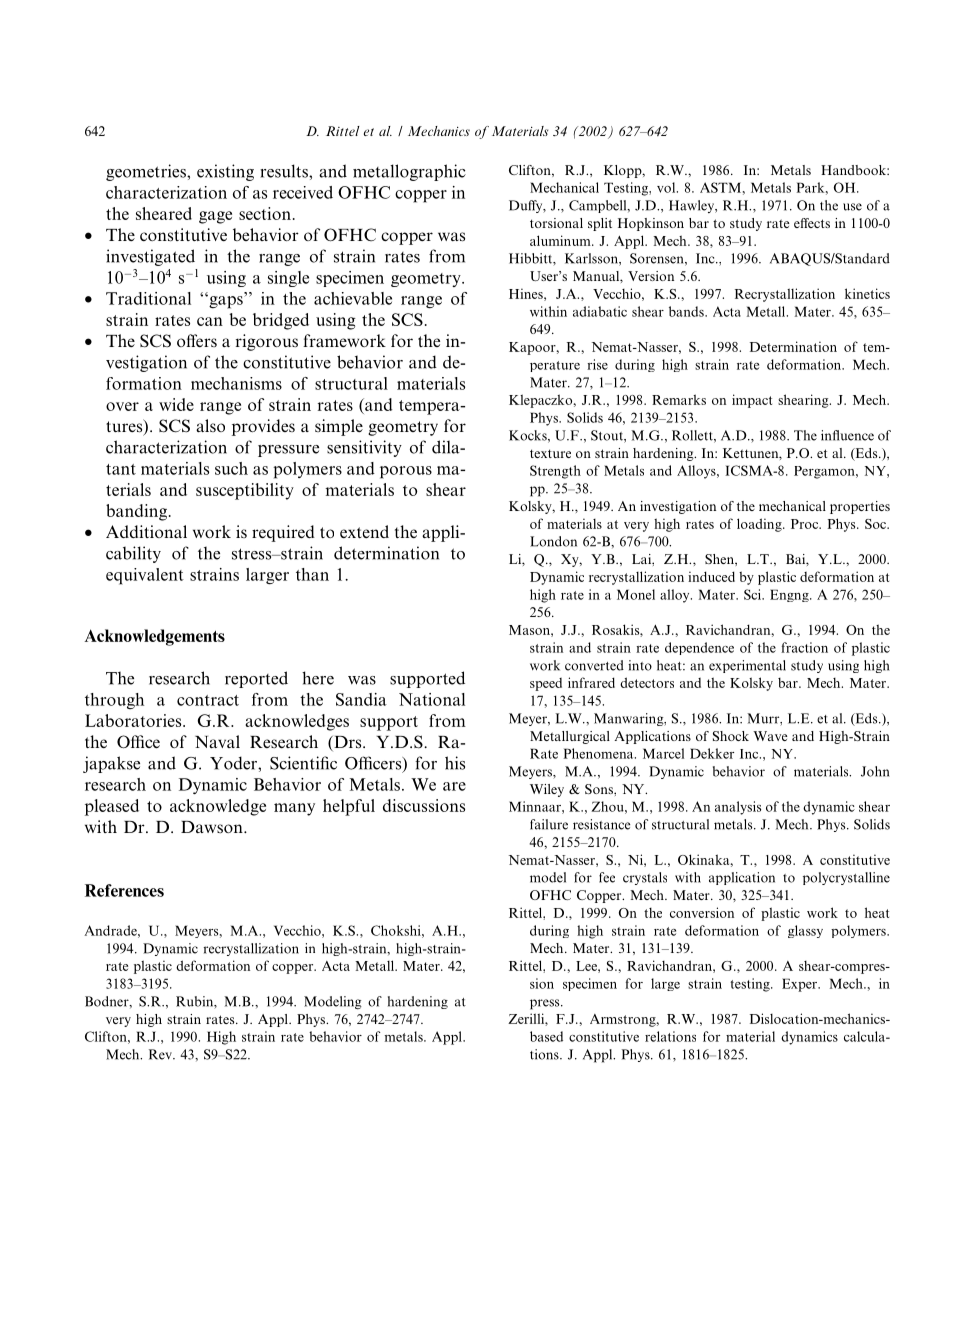 This screenshot has height=1319, width=965. I want to click on Strength, so click(555, 472).
